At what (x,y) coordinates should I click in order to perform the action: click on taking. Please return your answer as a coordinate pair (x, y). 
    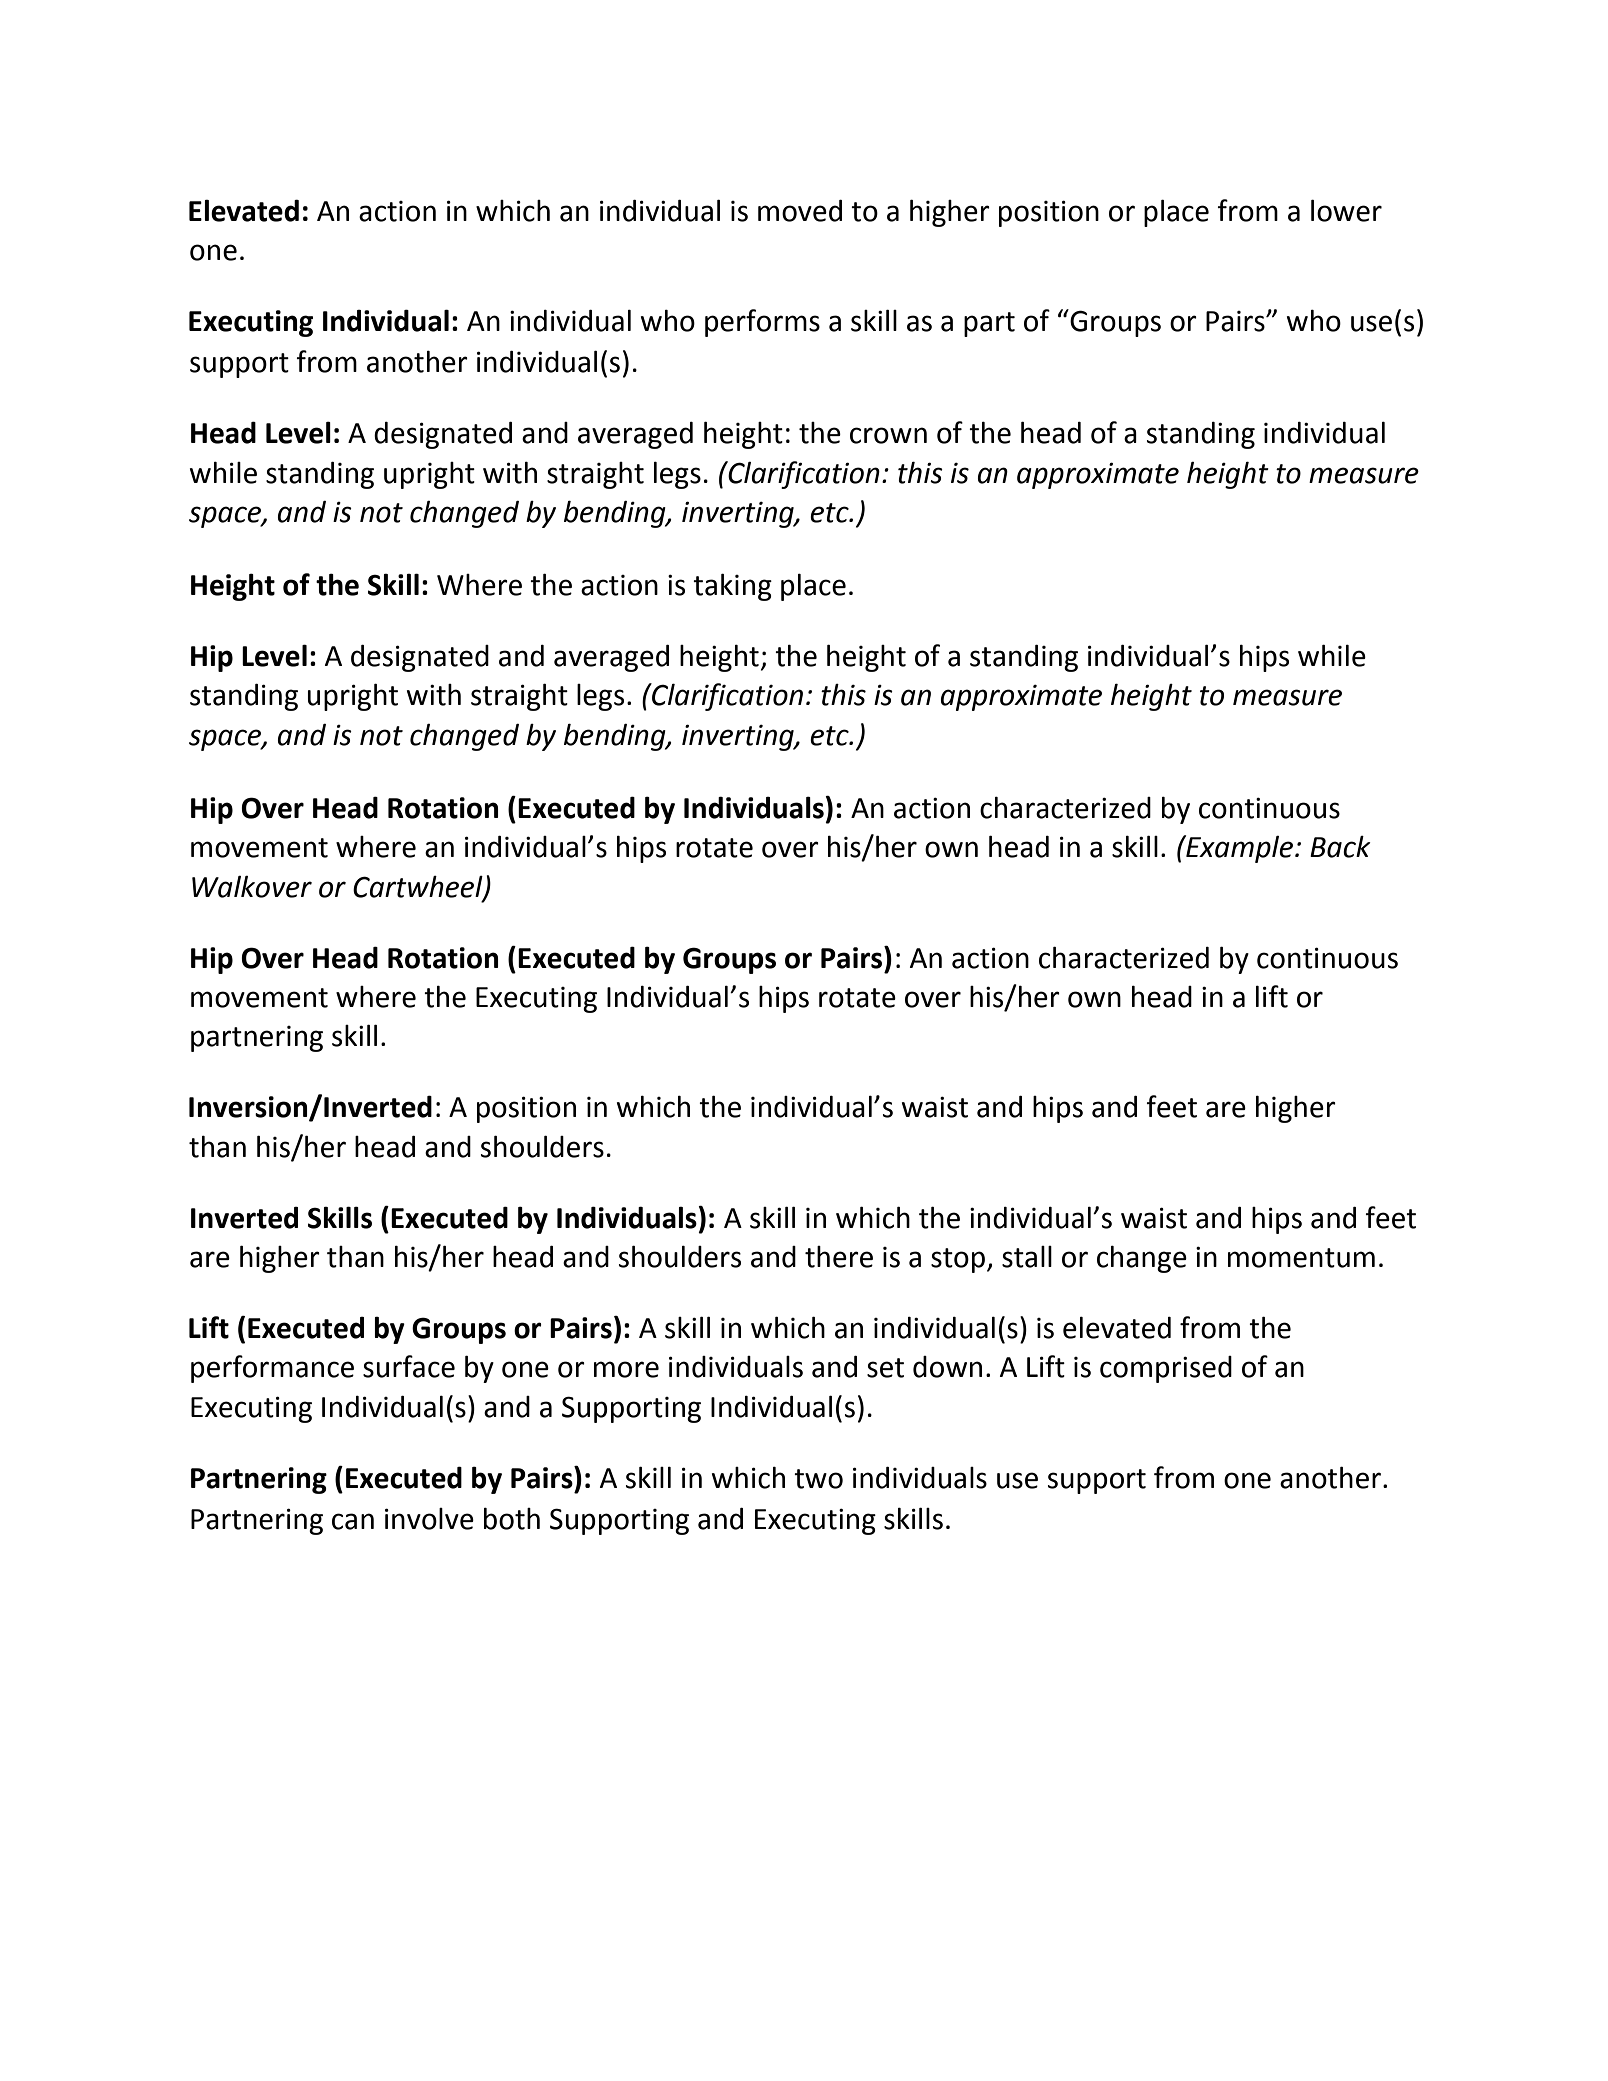
    Looking at the image, I should click on (732, 587).
